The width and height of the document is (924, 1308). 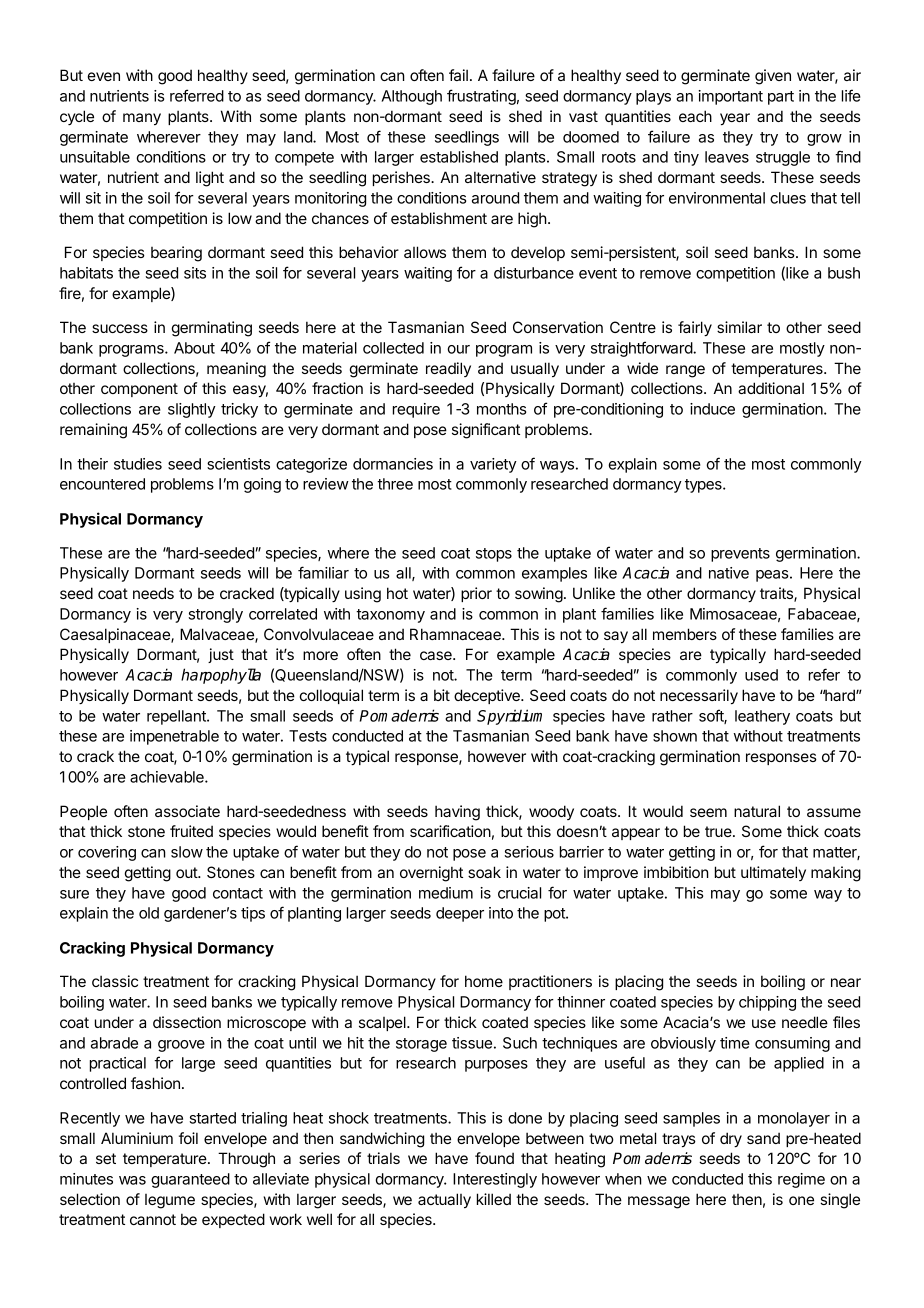 I want to click on legume, so click(x=170, y=1201).
